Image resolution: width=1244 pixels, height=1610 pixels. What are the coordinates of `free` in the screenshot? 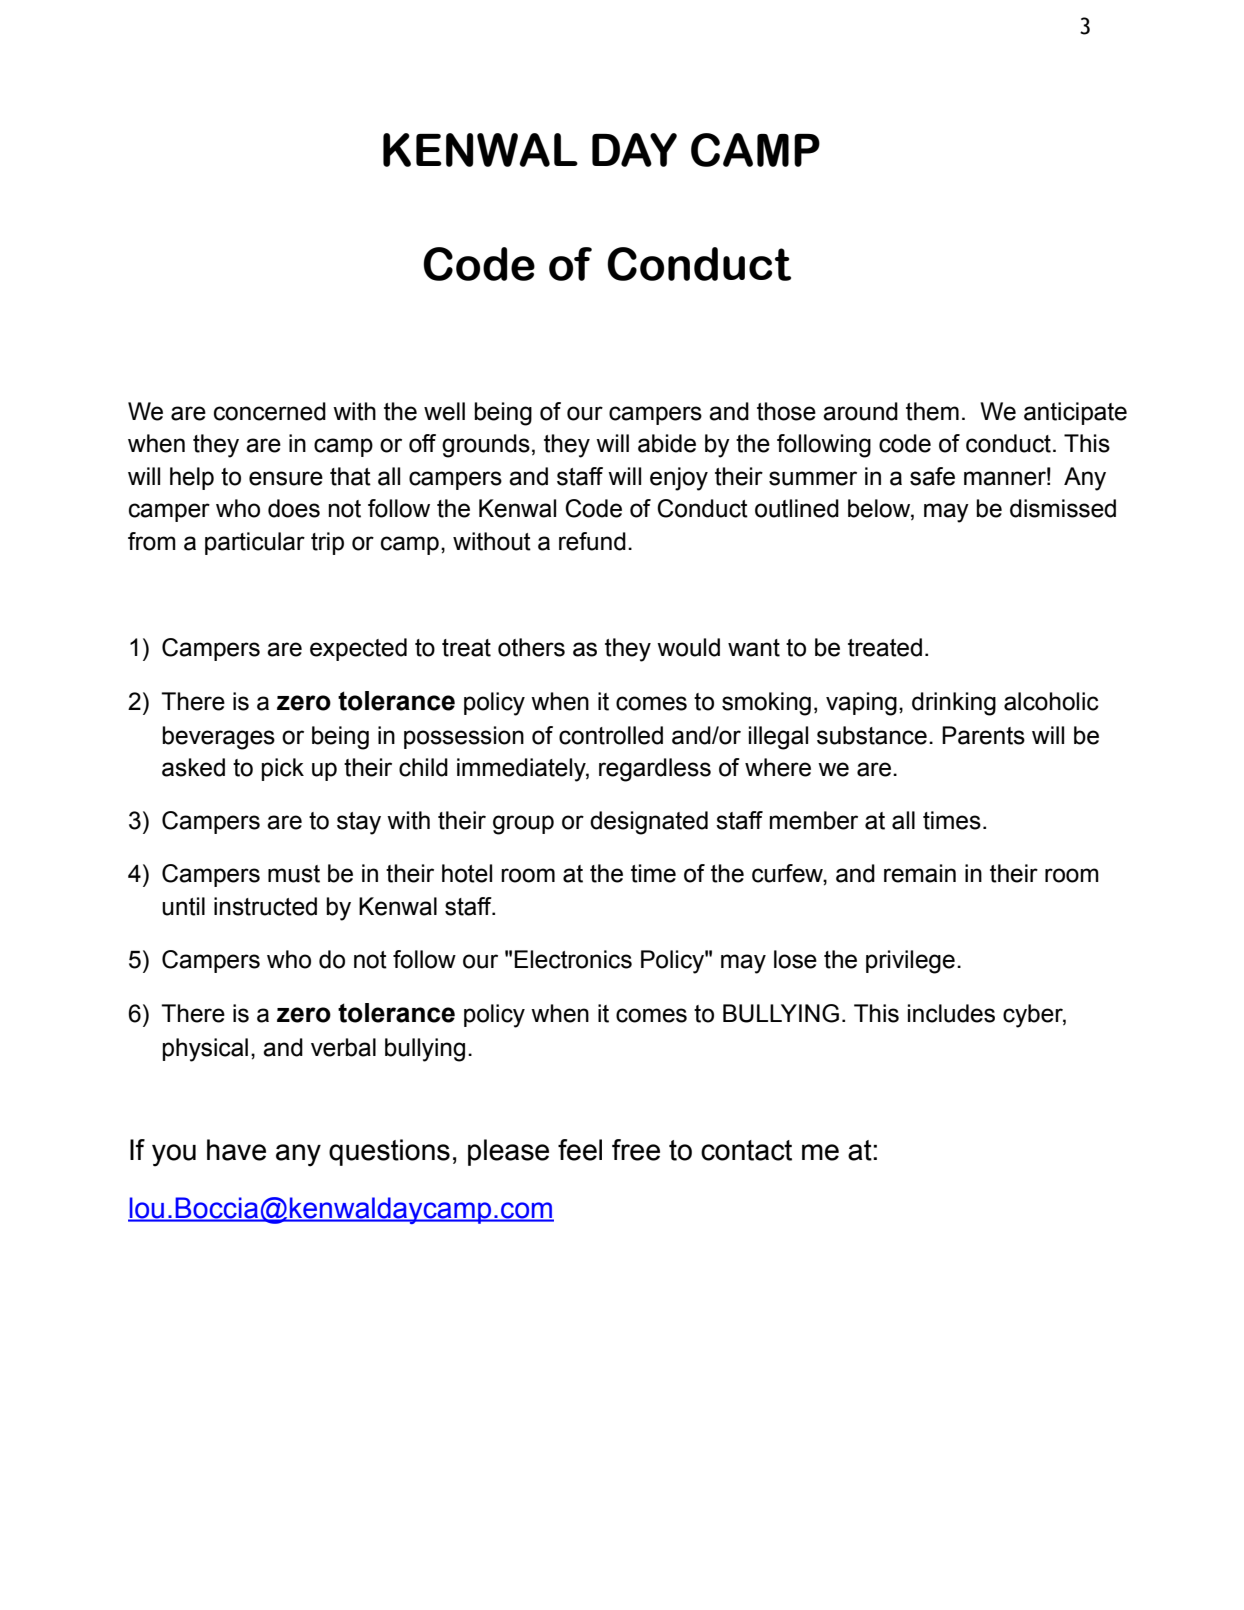 It's located at (636, 1150).
